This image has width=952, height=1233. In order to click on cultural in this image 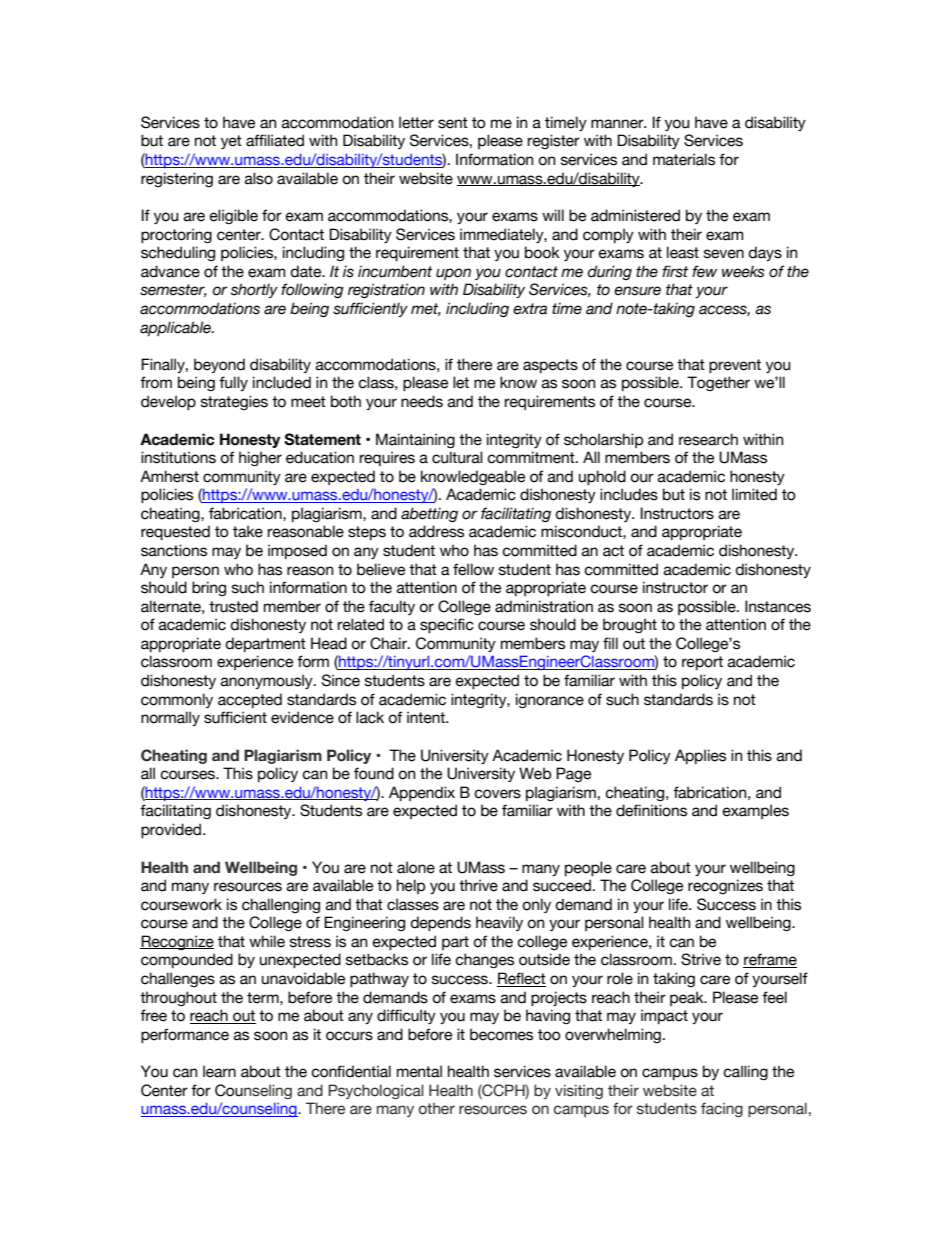, I will do `click(457, 457)`.
